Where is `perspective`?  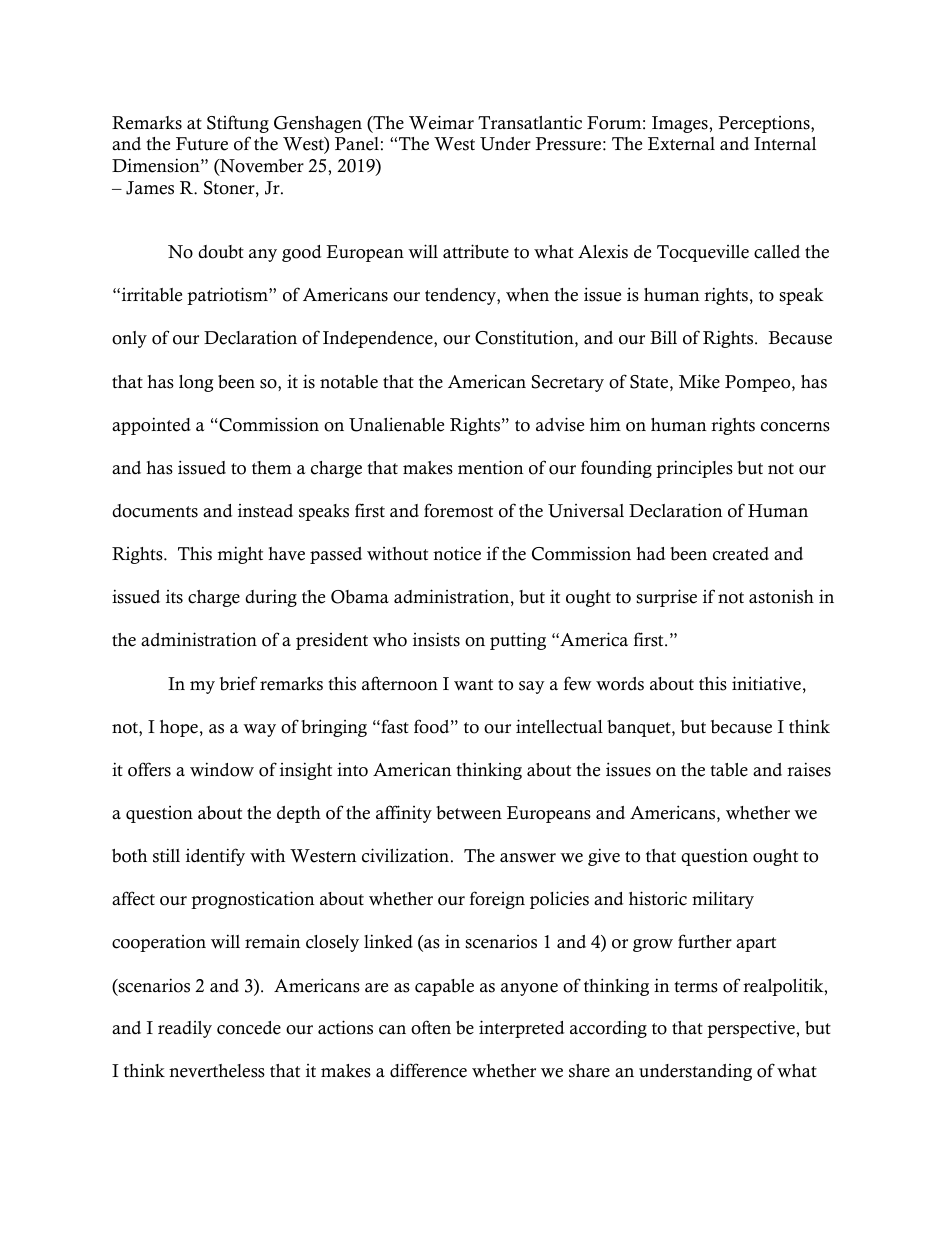
perspective is located at coordinates (752, 1029).
